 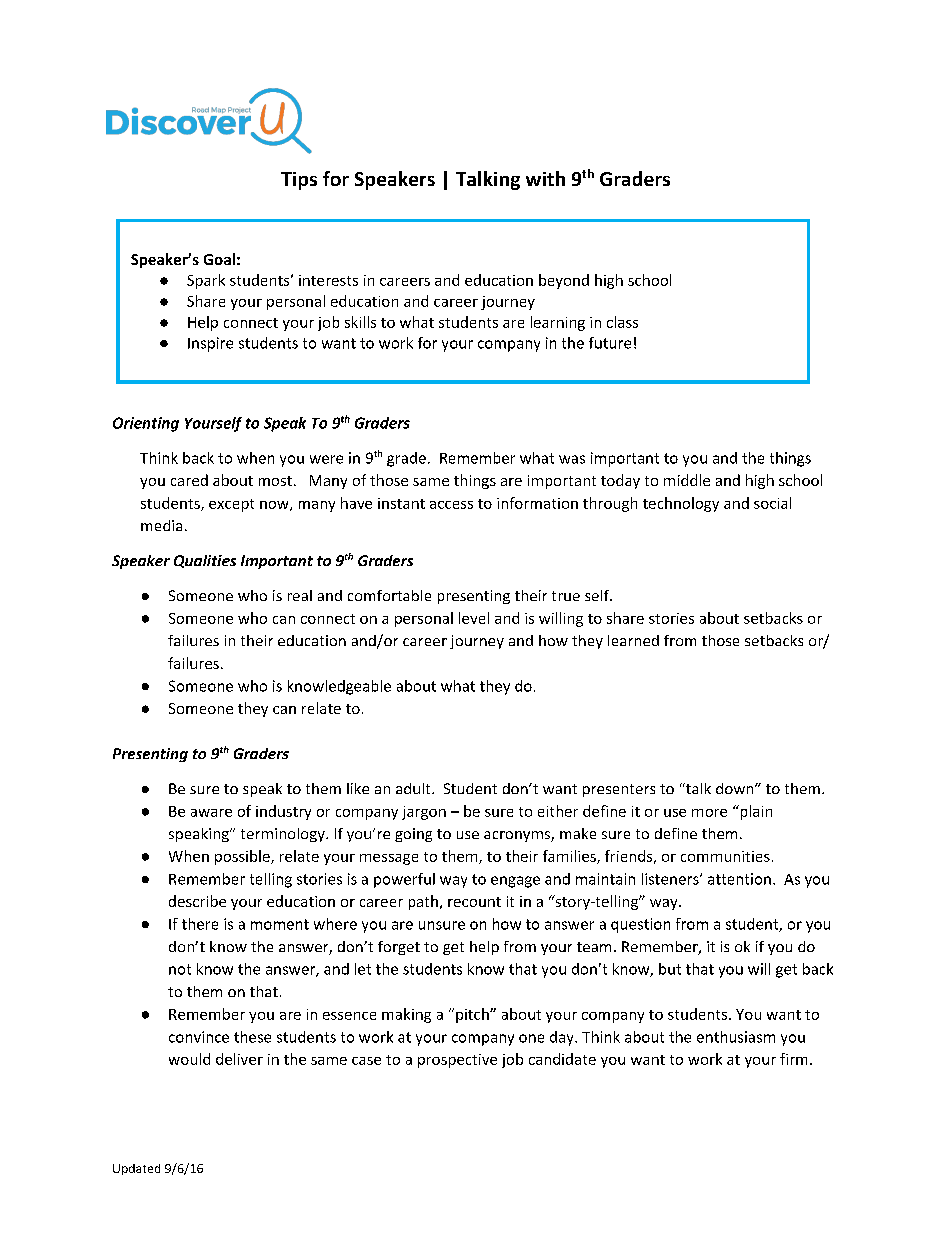 I want to click on technology, so click(x=681, y=504).
